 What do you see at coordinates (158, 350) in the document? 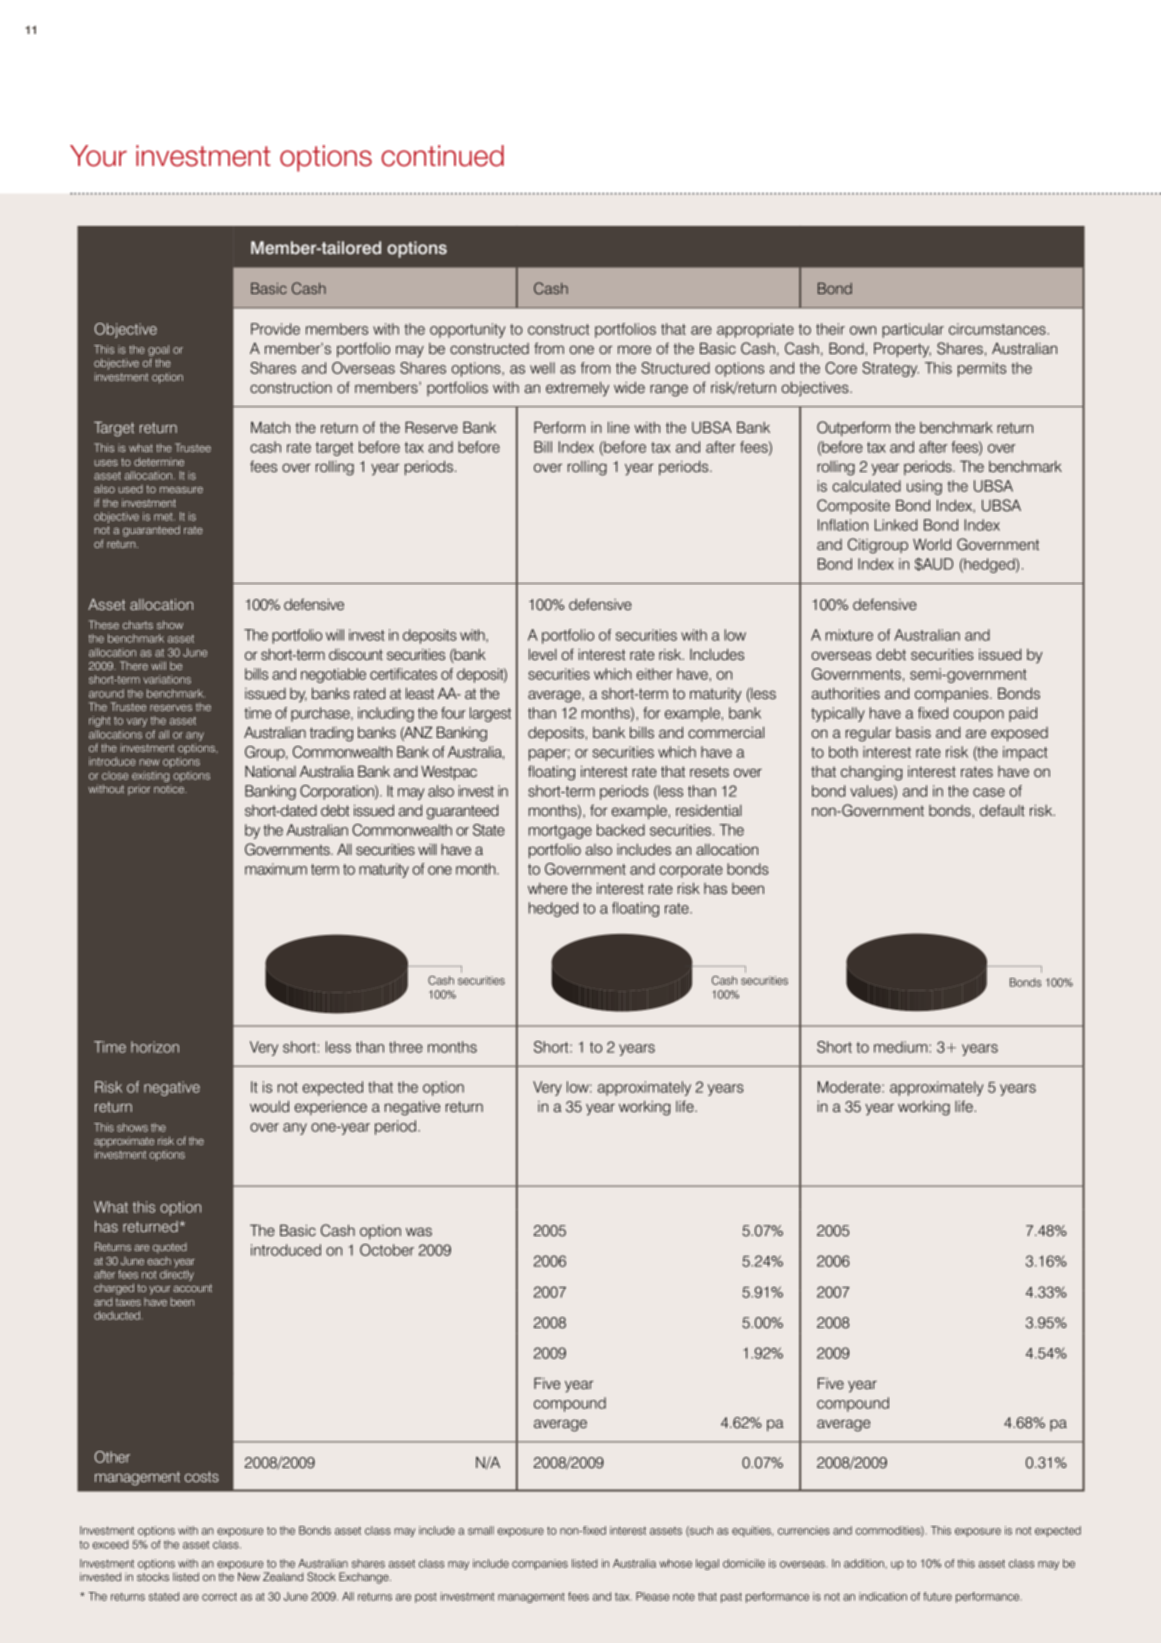
I see `goal` at bounding box center [158, 350].
